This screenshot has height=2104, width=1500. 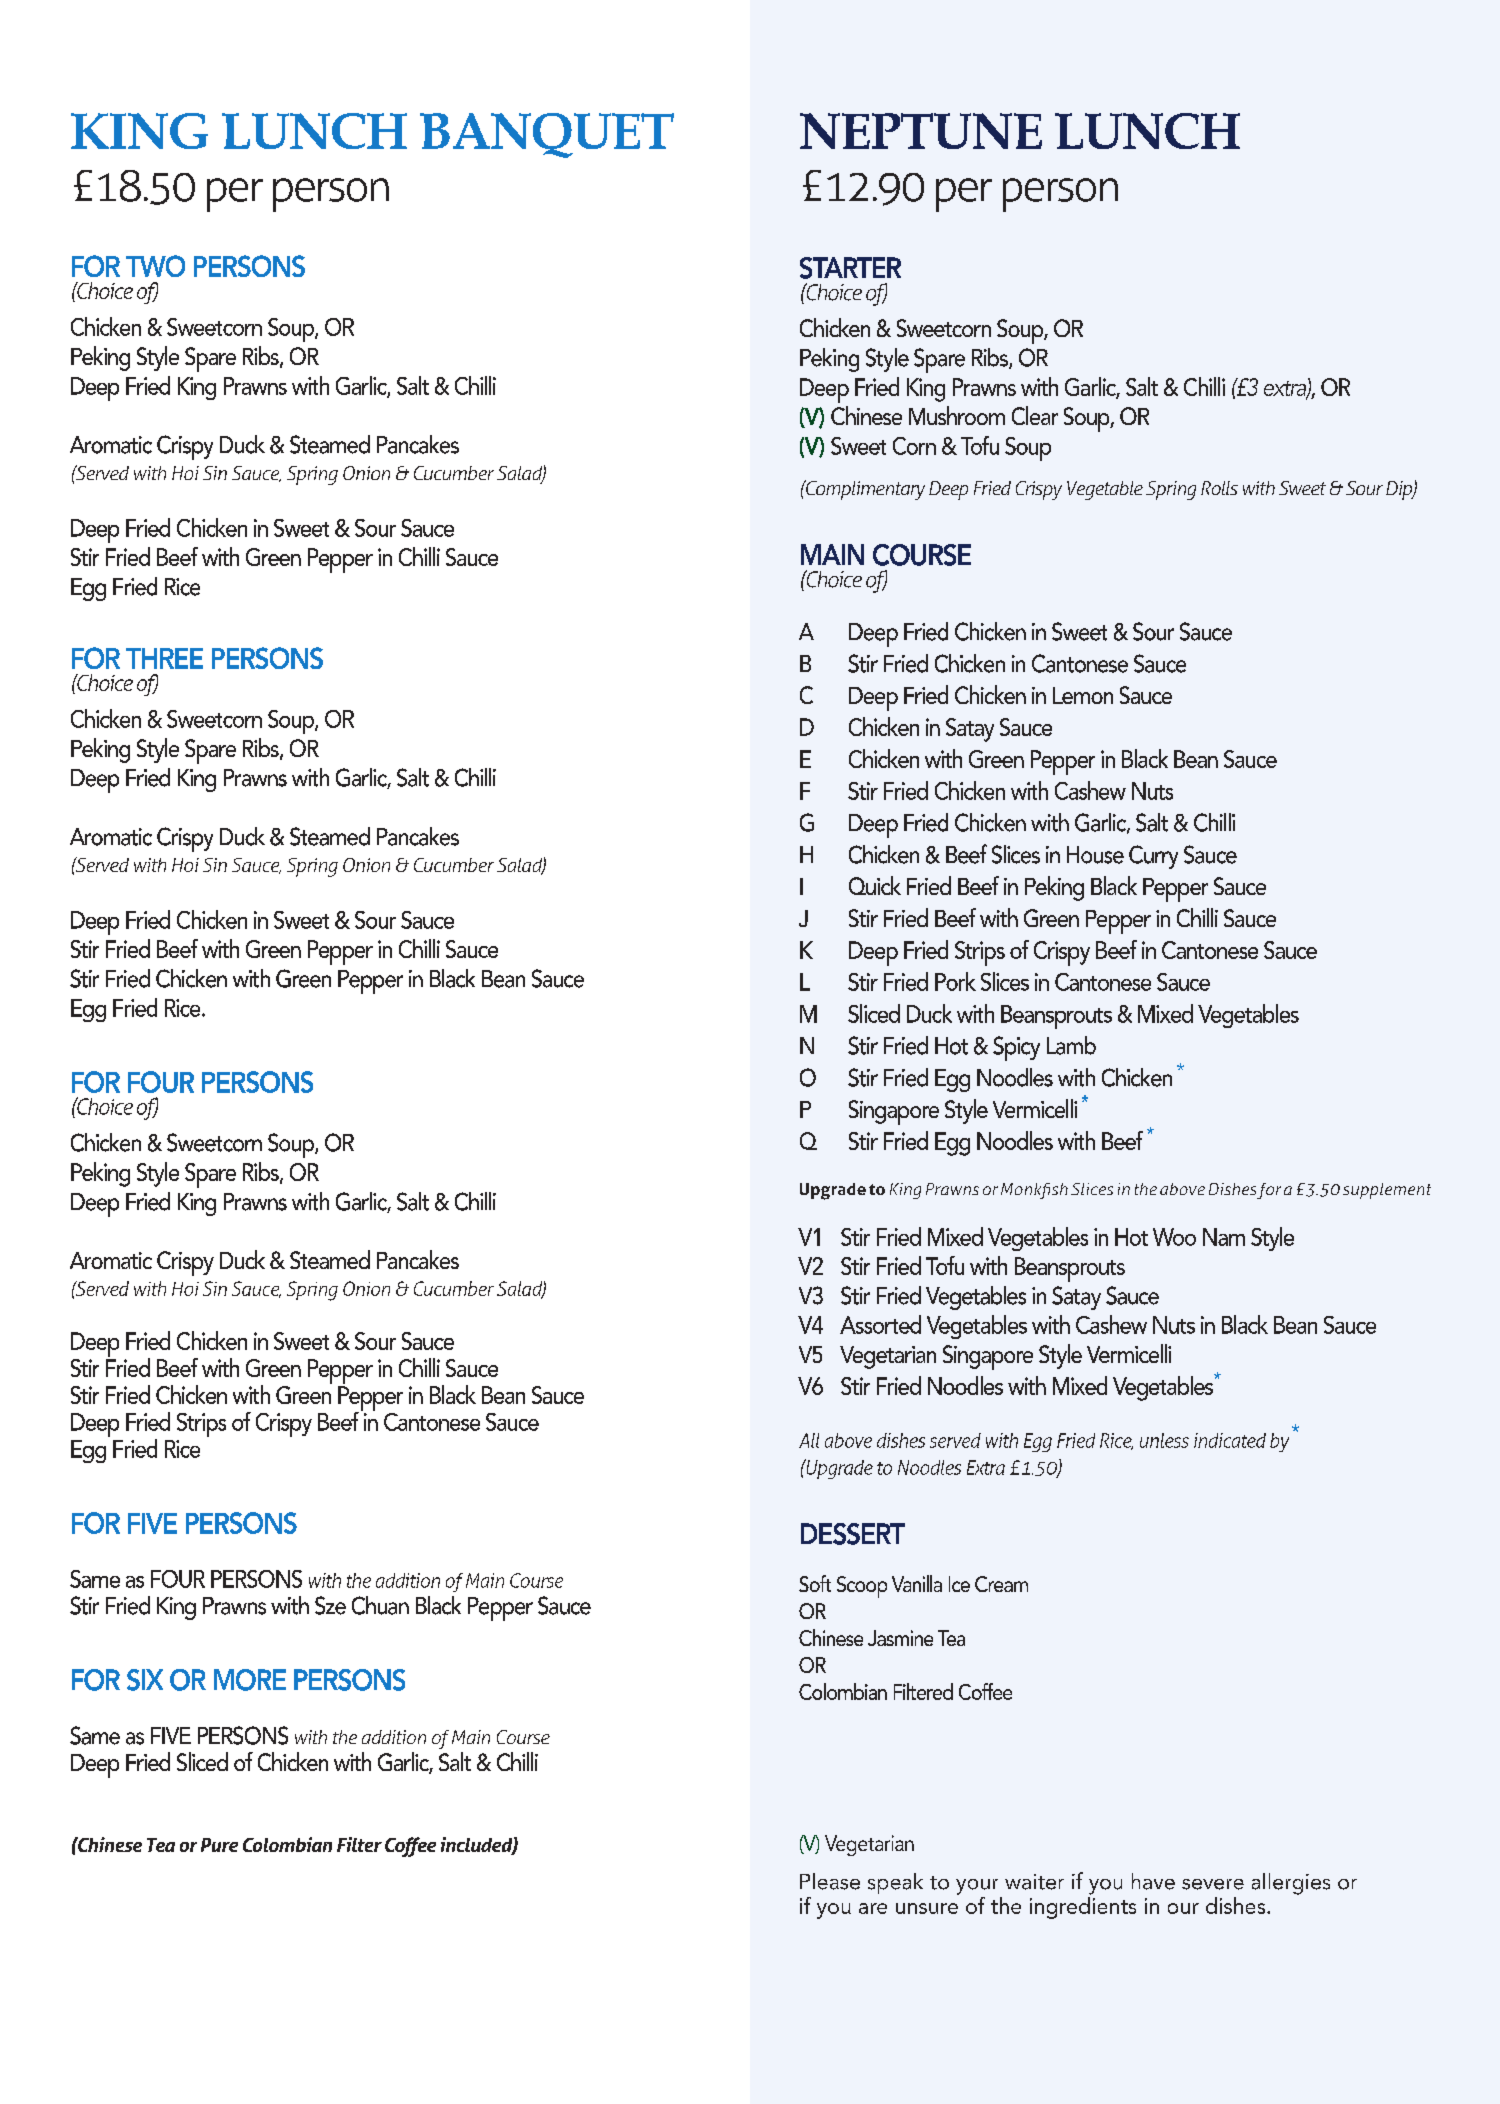 What do you see at coordinates (921, 131) in the screenshot?
I see `NEPTUNE` at bounding box center [921, 131].
